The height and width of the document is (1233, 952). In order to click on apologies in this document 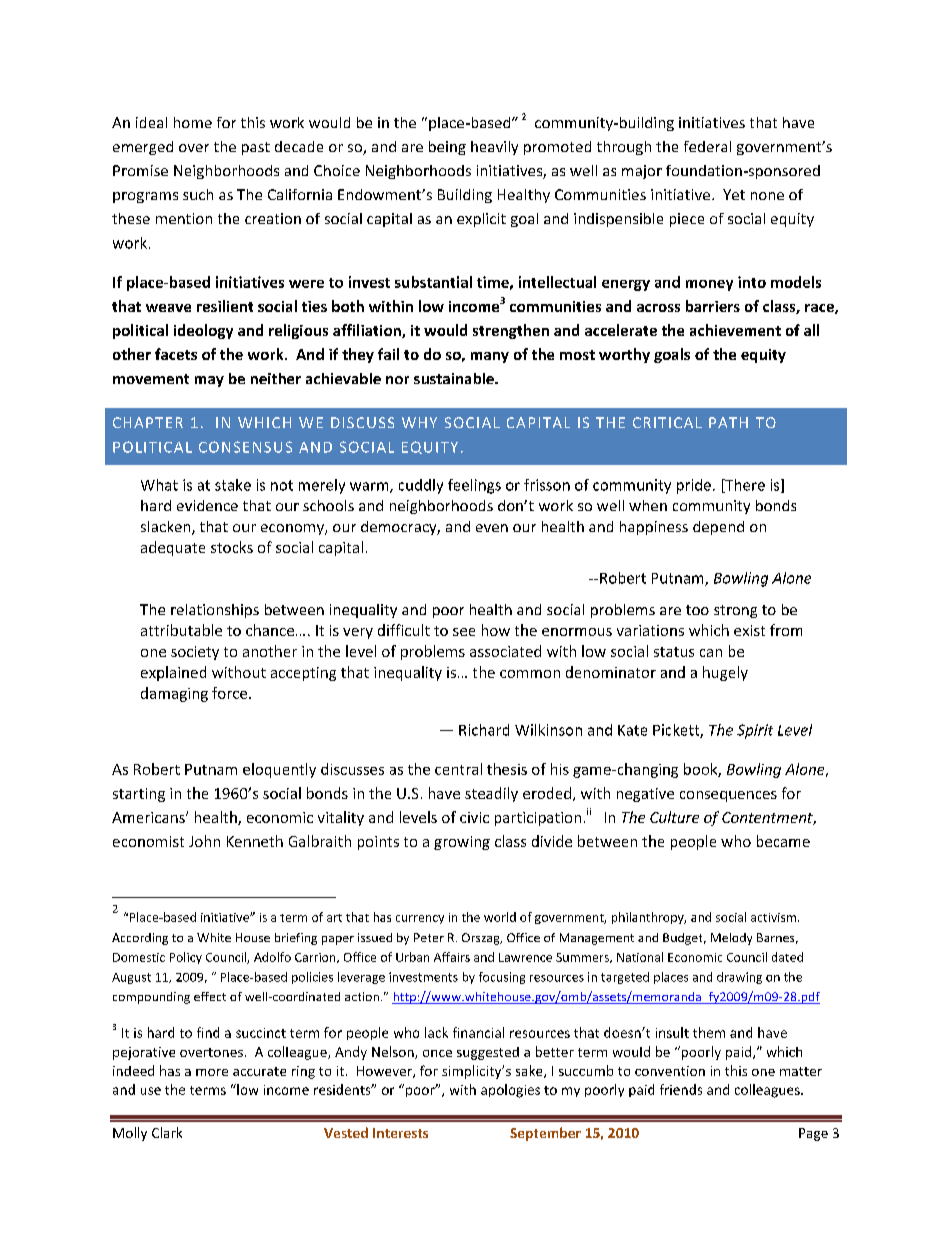, I will do `click(510, 1091)`.
